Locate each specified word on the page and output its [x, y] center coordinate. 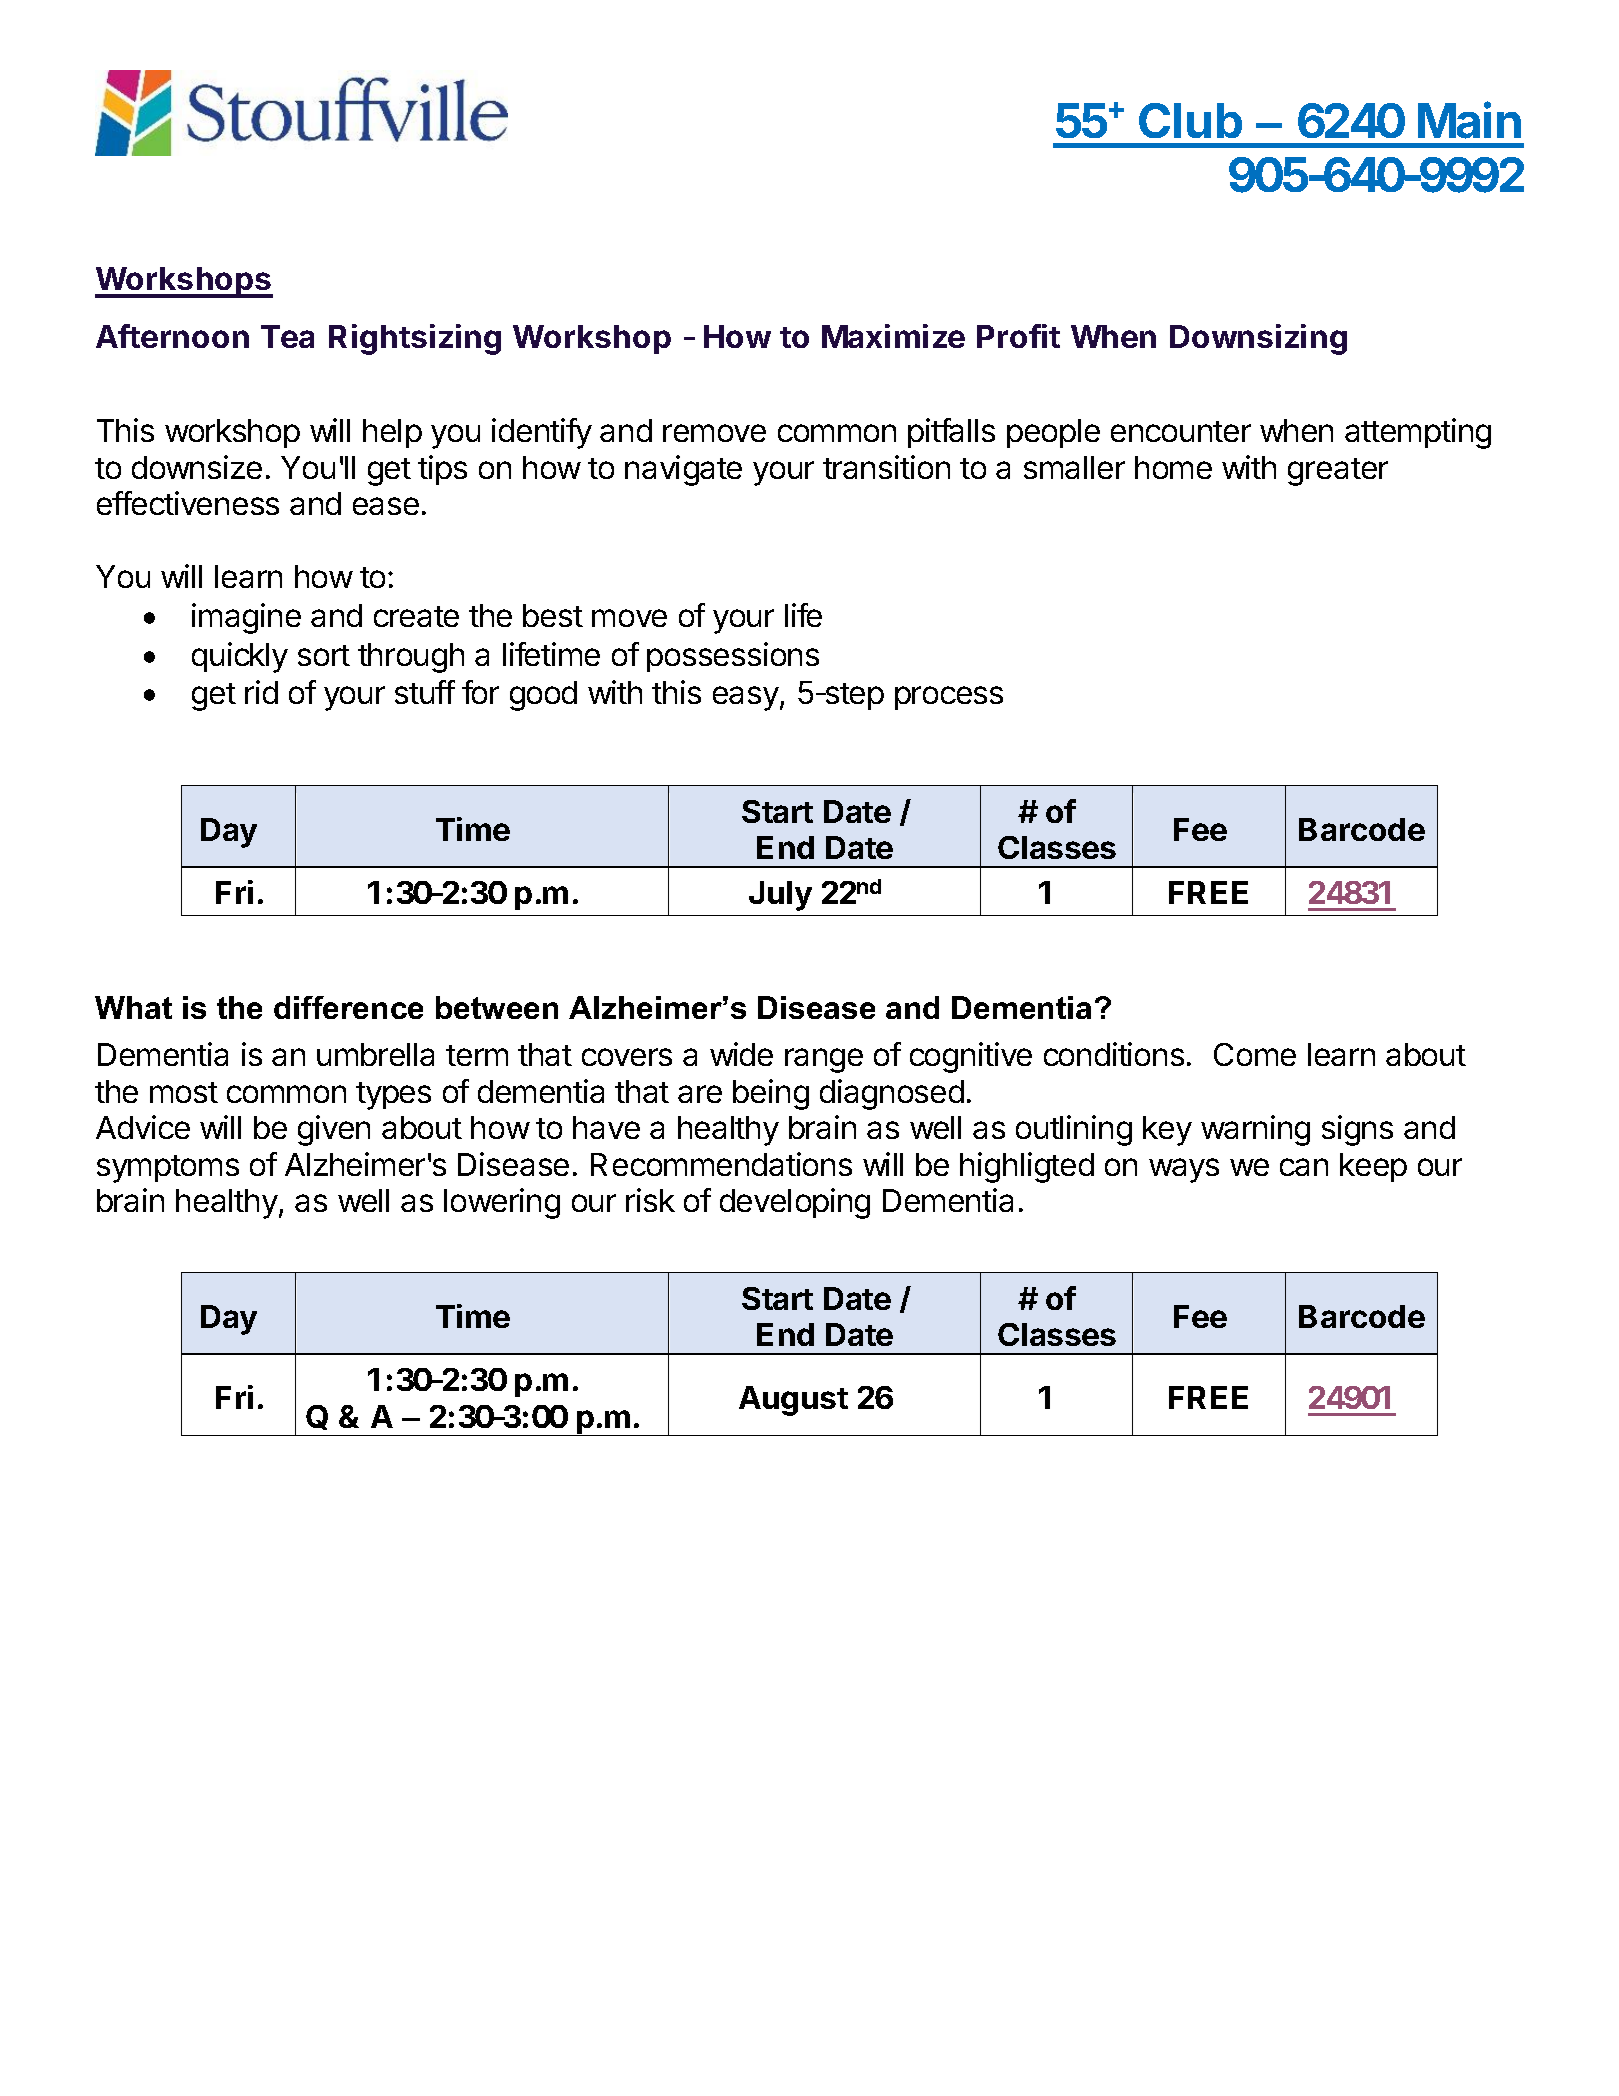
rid [261, 692]
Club [1190, 120]
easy [746, 698]
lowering [502, 1203]
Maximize [893, 336]
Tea [287, 336]
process [949, 698]
